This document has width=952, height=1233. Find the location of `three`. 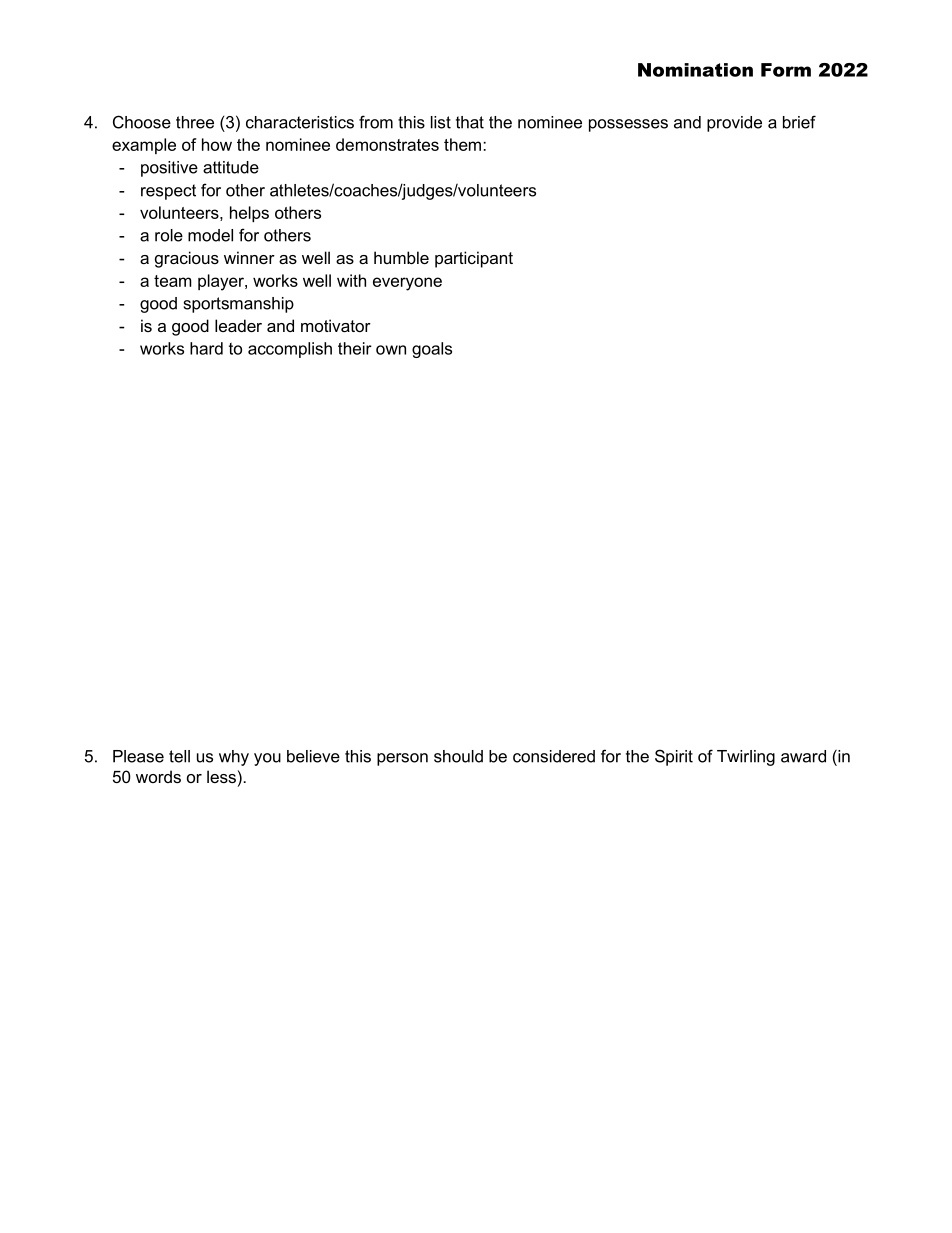

three is located at coordinates (195, 122).
